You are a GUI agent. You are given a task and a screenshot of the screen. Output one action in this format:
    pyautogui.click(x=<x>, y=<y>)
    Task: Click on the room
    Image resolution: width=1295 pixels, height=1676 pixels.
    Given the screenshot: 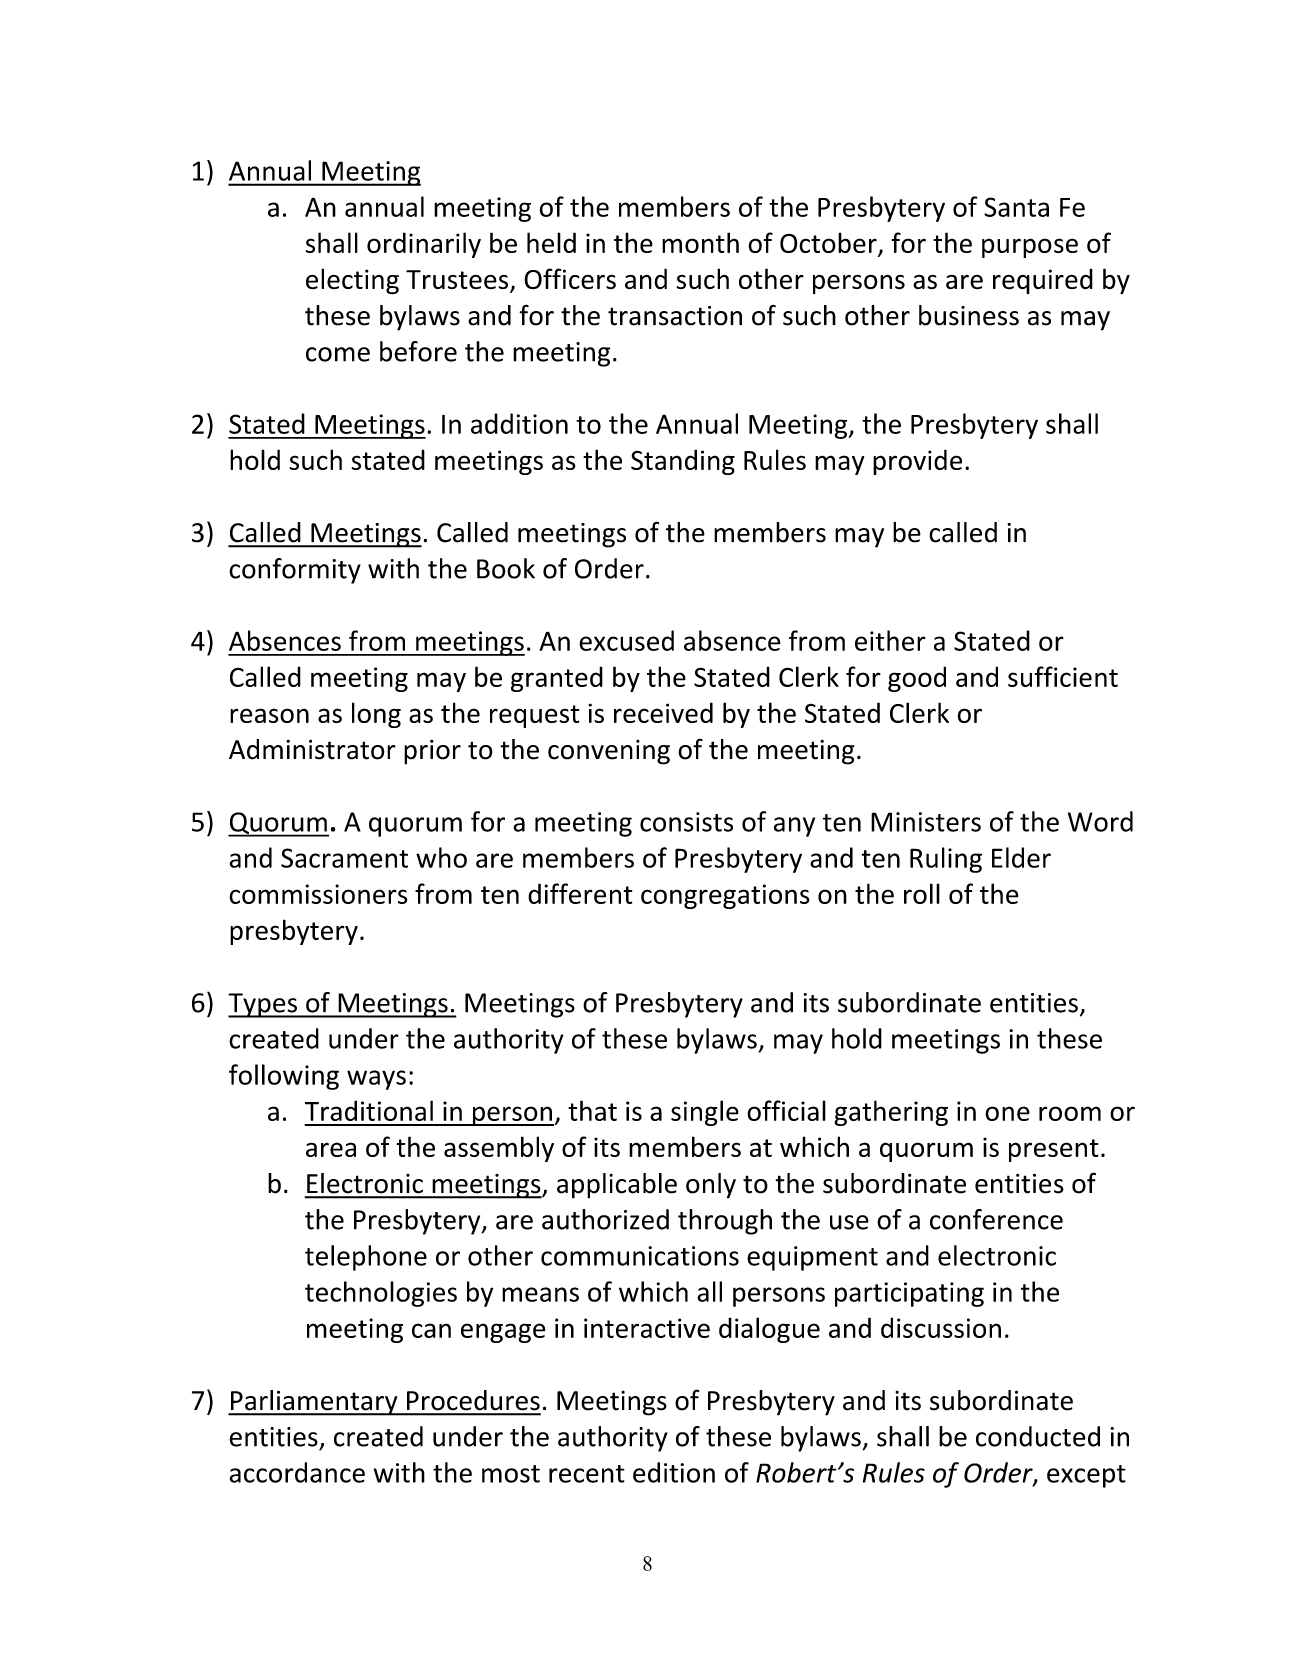 What is the action you would take?
    pyautogui.click(x=1070, y=1113)
